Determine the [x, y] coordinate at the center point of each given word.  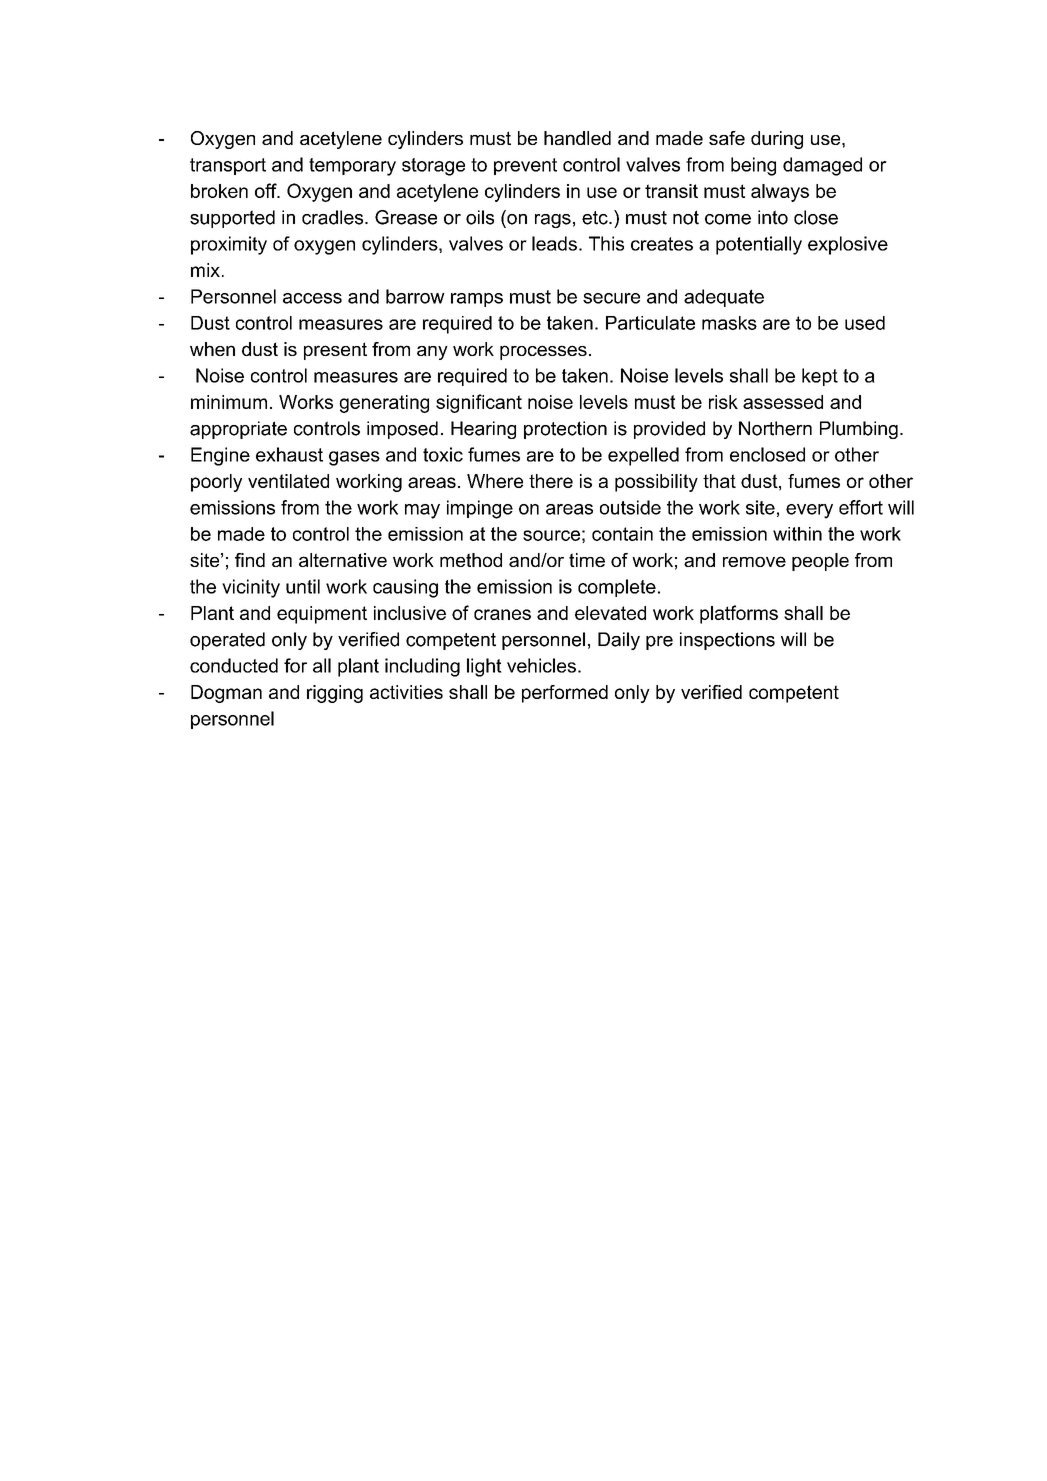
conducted [234, 665]
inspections [727, 641]
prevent [525, 166]
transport [228, 166]
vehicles [541, 665]
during [777, 140]
